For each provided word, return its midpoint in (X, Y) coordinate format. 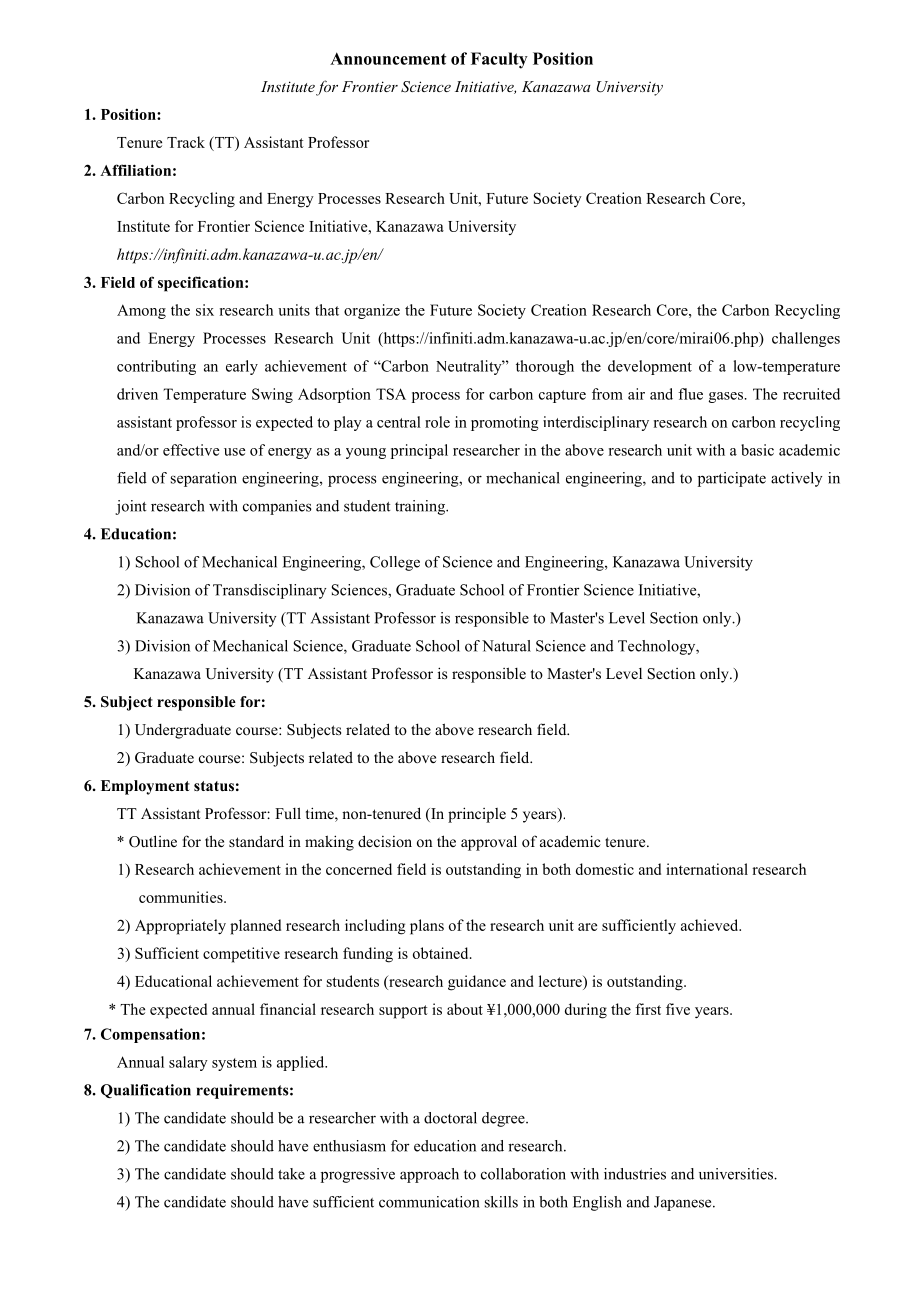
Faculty (499, 60)
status (214, 786)
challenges (806, 339)
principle (477, 815)
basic (757, 450)
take (291, 1174)
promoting (504, 423)
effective (191, 450)
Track (186, 142)
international (707, 869)
